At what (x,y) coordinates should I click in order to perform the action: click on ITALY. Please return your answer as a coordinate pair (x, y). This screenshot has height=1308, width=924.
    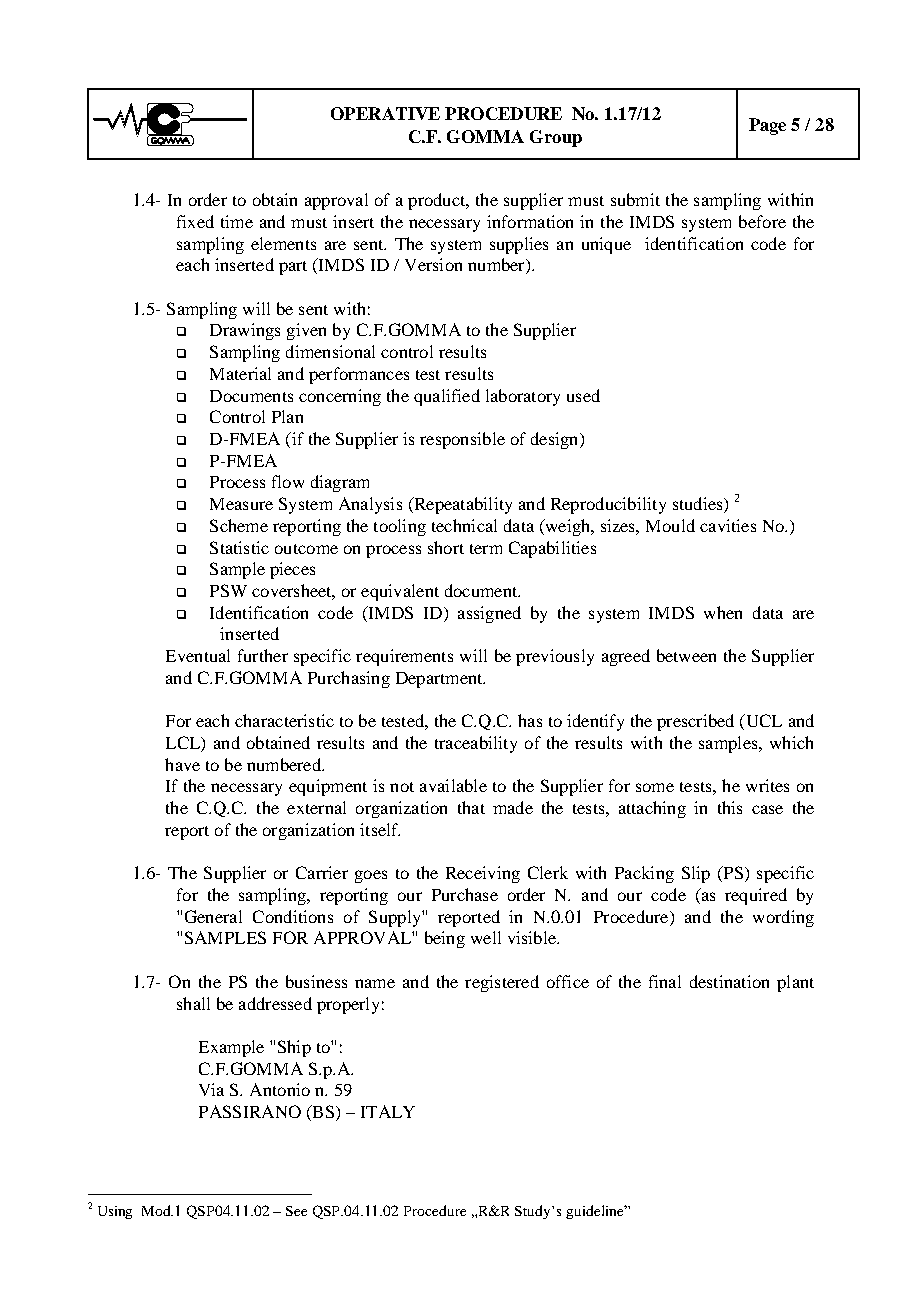
    Looking at the image, I should click on (388, 1111).
